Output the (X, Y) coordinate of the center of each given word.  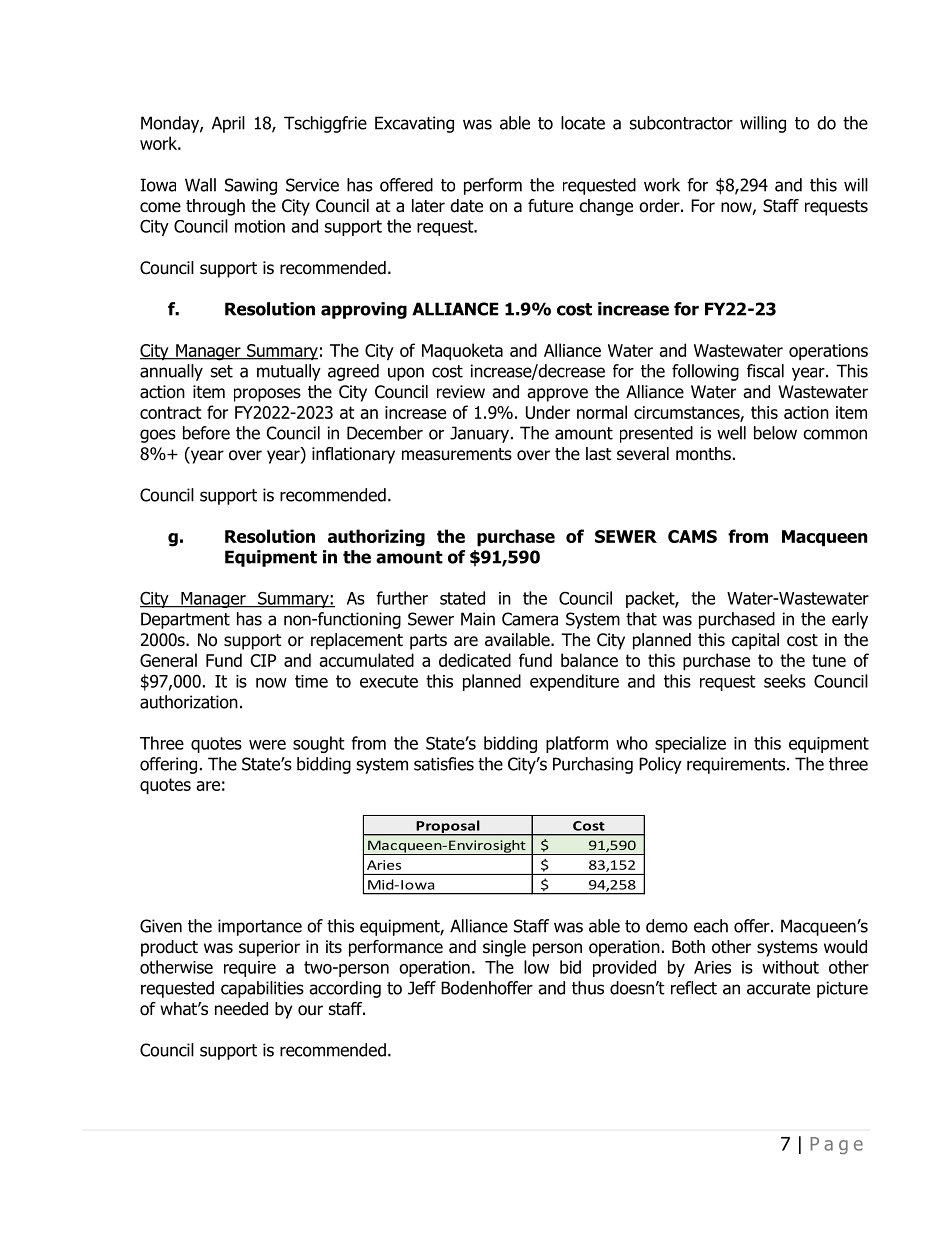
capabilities (262, 989)
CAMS (692, 536)
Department (185, 620)
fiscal (765, 371)
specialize (690, 744)
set (222, 371)
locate (583, 123)
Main (478, 619)
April (228, 124)
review (461, 392)
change (606, 207)
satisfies (444, 764)
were (267, 745)
